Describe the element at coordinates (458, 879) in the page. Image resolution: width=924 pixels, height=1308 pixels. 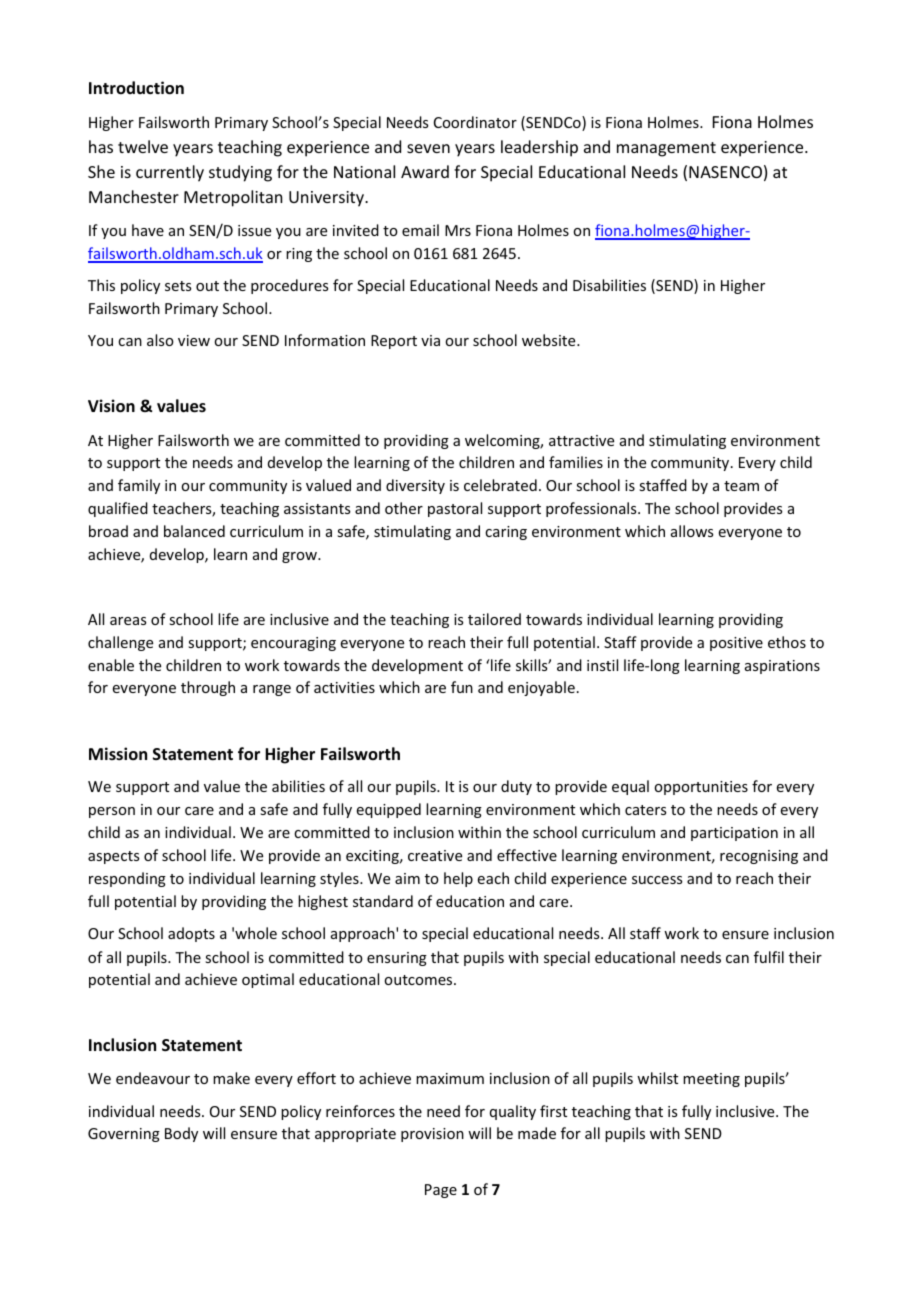
I see `help` at that location.
